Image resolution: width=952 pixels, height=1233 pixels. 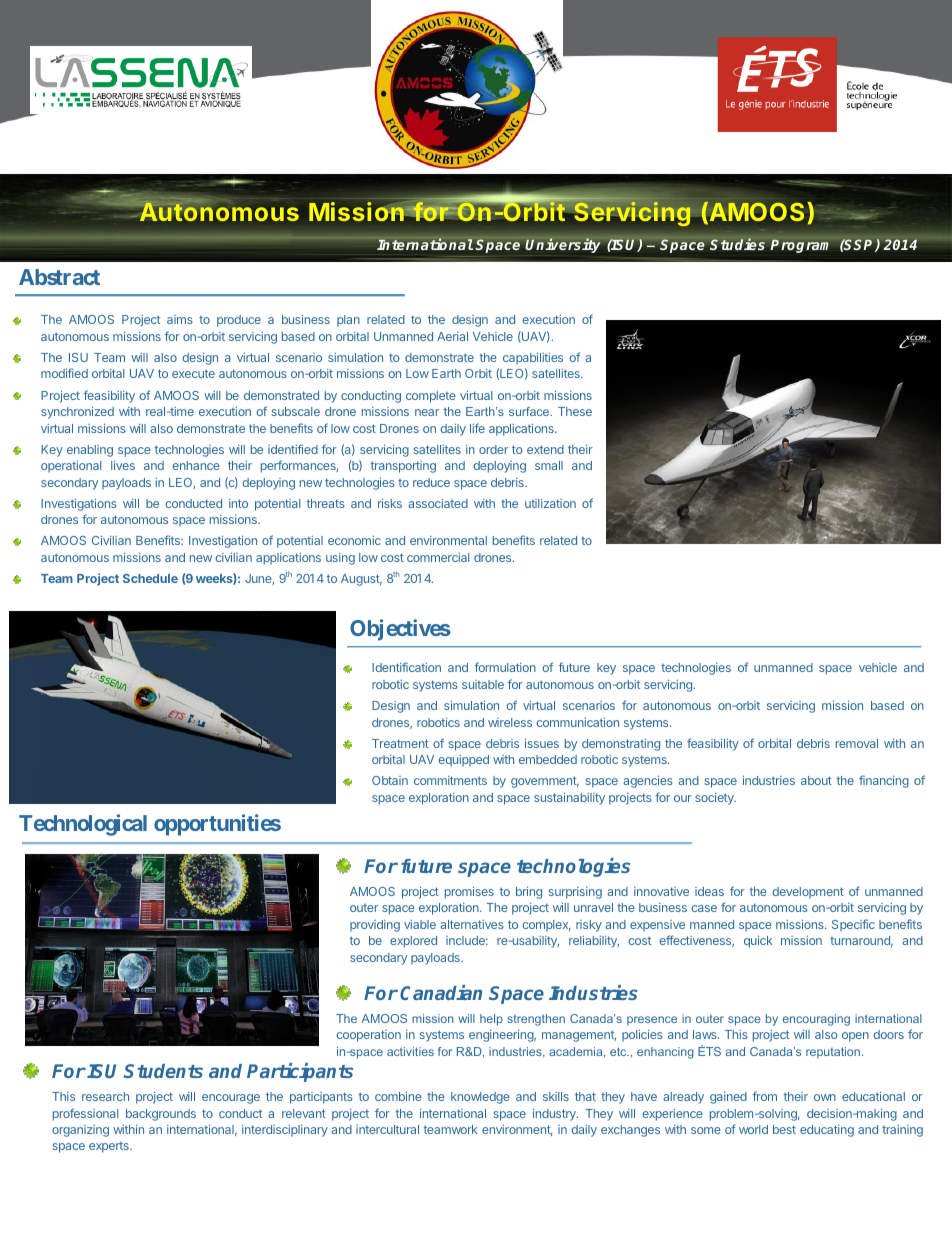 What do you see at coordinates (533, 359) in the image?
I see `capabilities` at bounding box center [533, 359].
